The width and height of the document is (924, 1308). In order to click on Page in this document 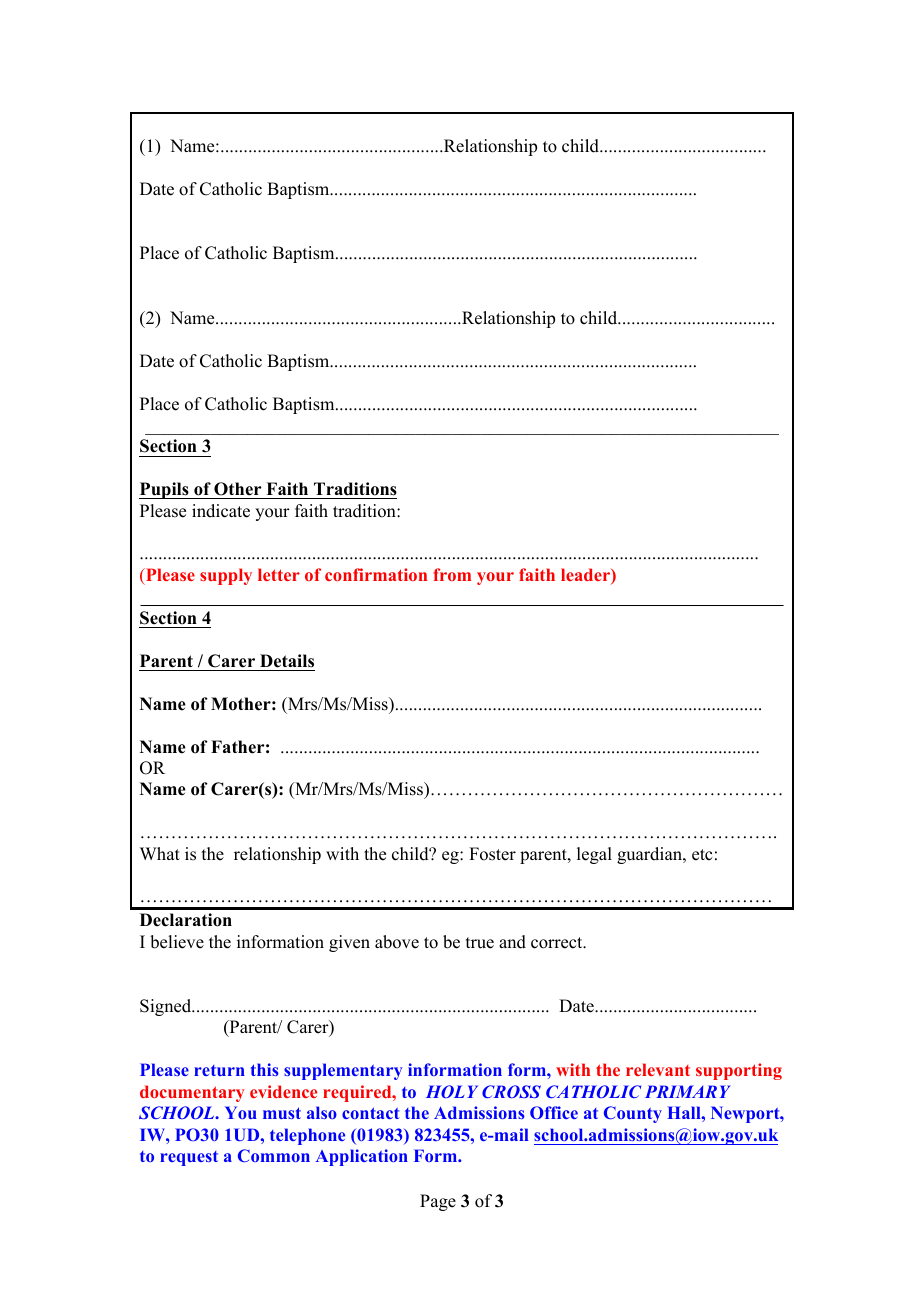, I will do `click(438, 1202)`.
